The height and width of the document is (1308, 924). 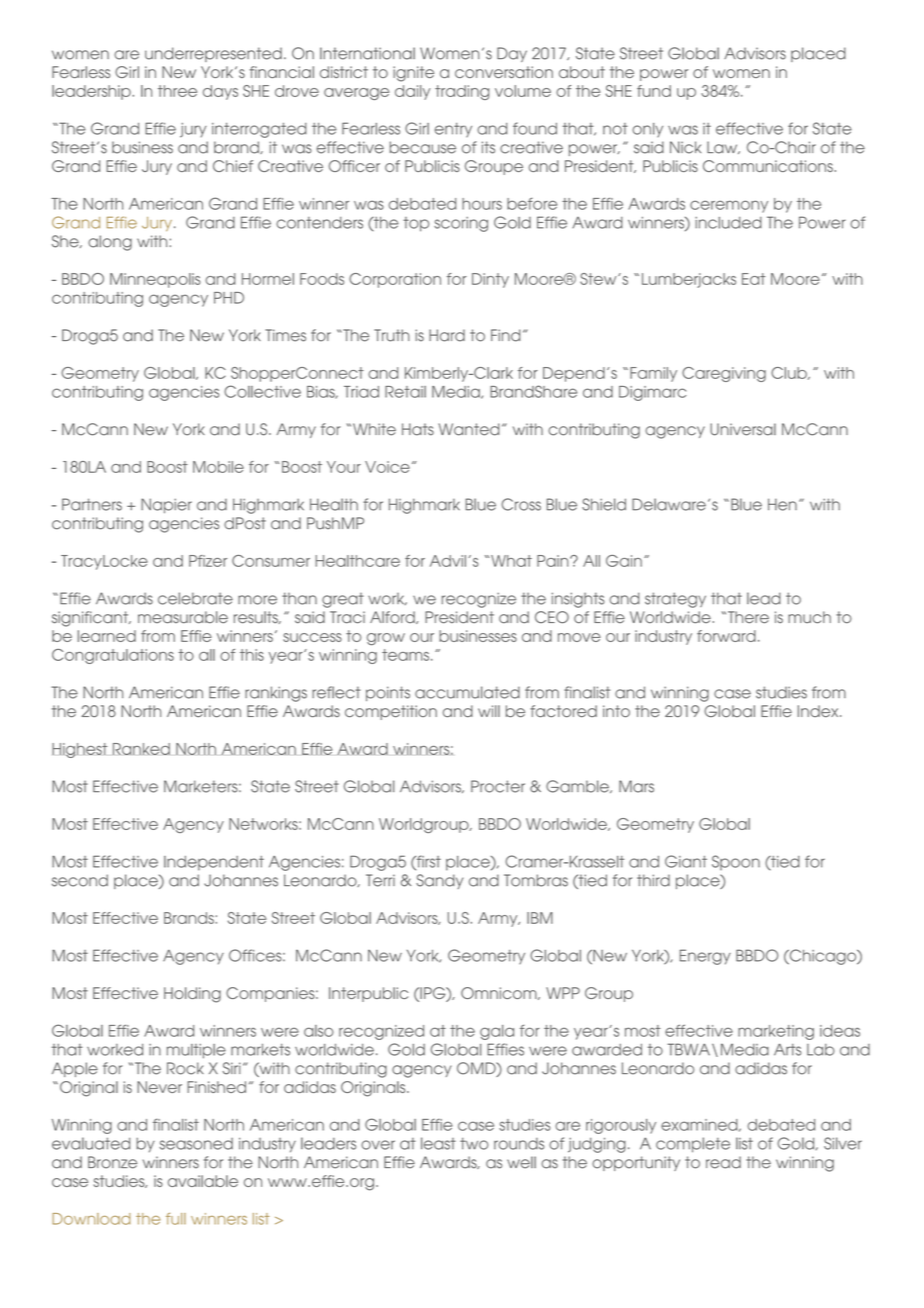 I want to click on least, so click(x=438, y=1143).
